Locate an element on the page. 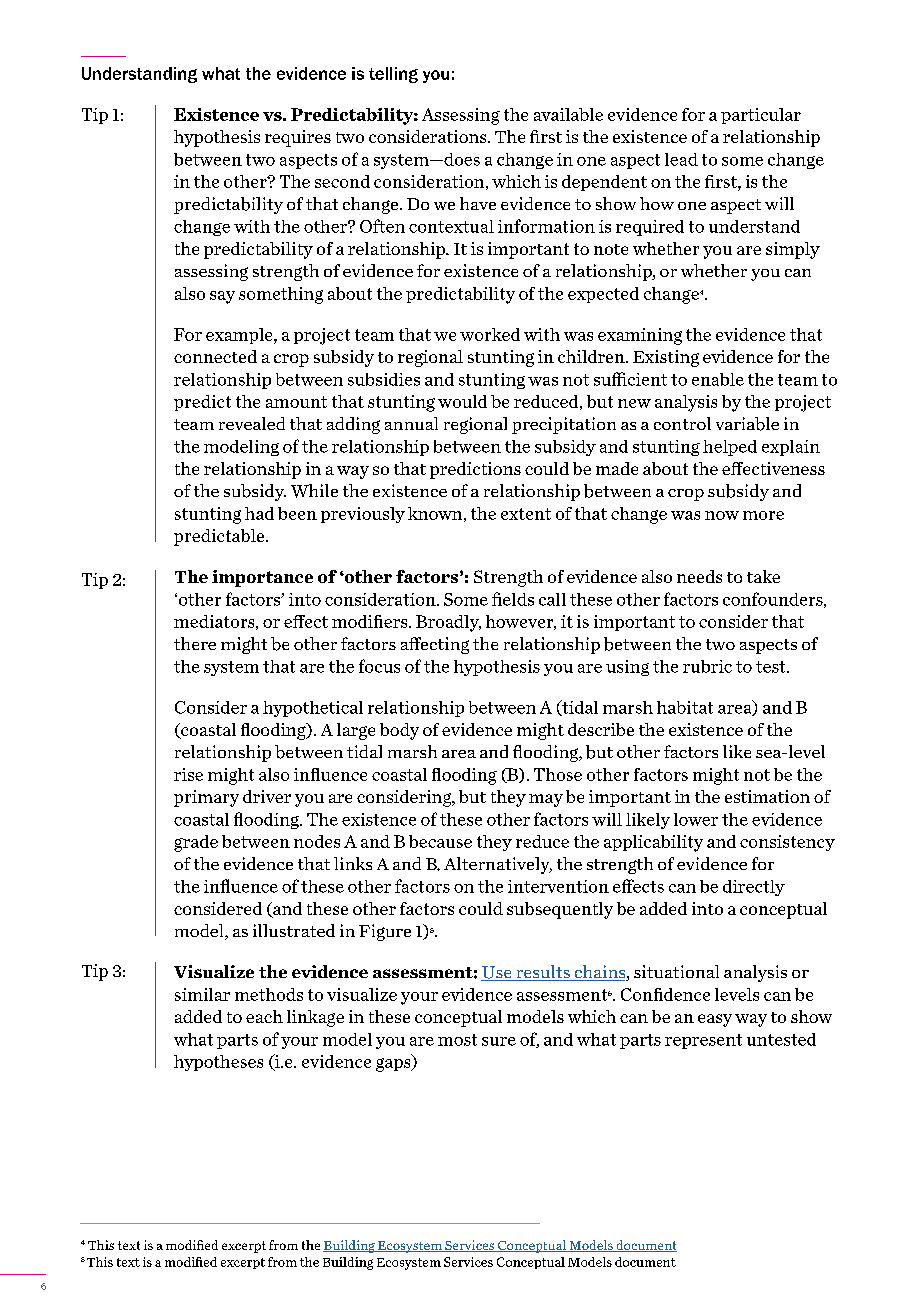  sure is located at coordinates (499, 1041).
